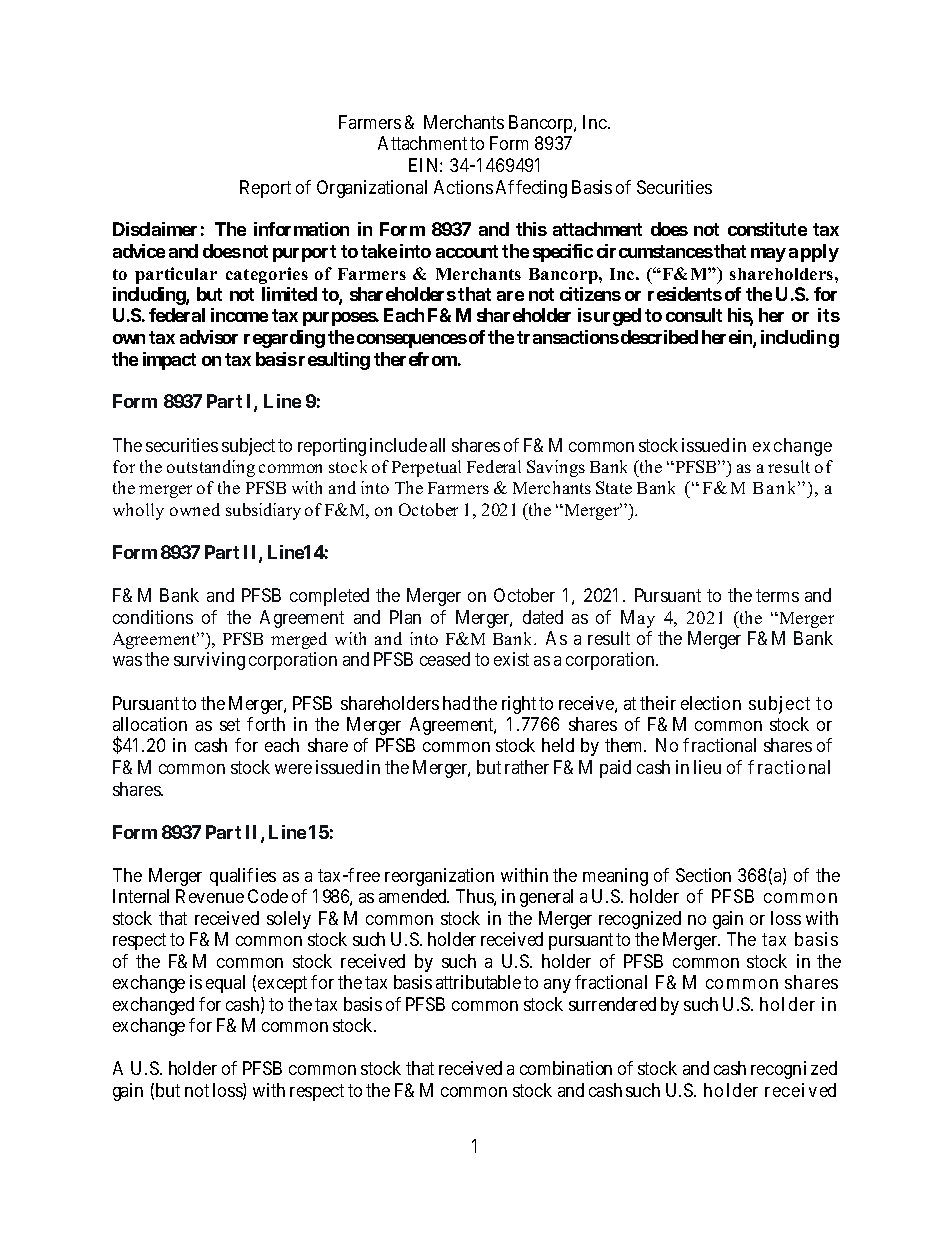 This screenshot has width=952, height=1233. What do you see at coordinates (703, 875) in the screenshot?
I see `Section` at bounding box center [703, 875].
